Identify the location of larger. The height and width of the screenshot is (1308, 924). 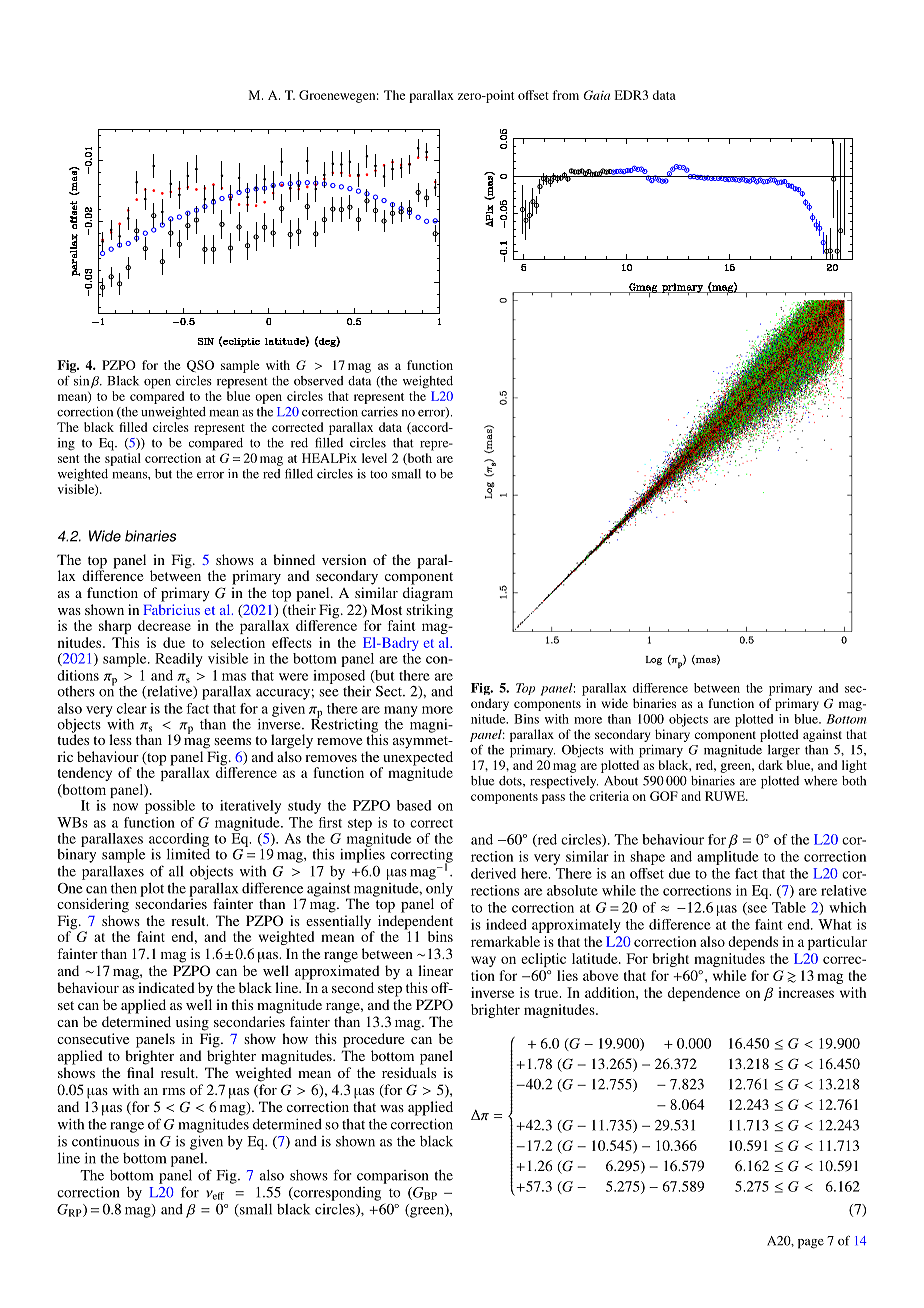
(784, 751).
